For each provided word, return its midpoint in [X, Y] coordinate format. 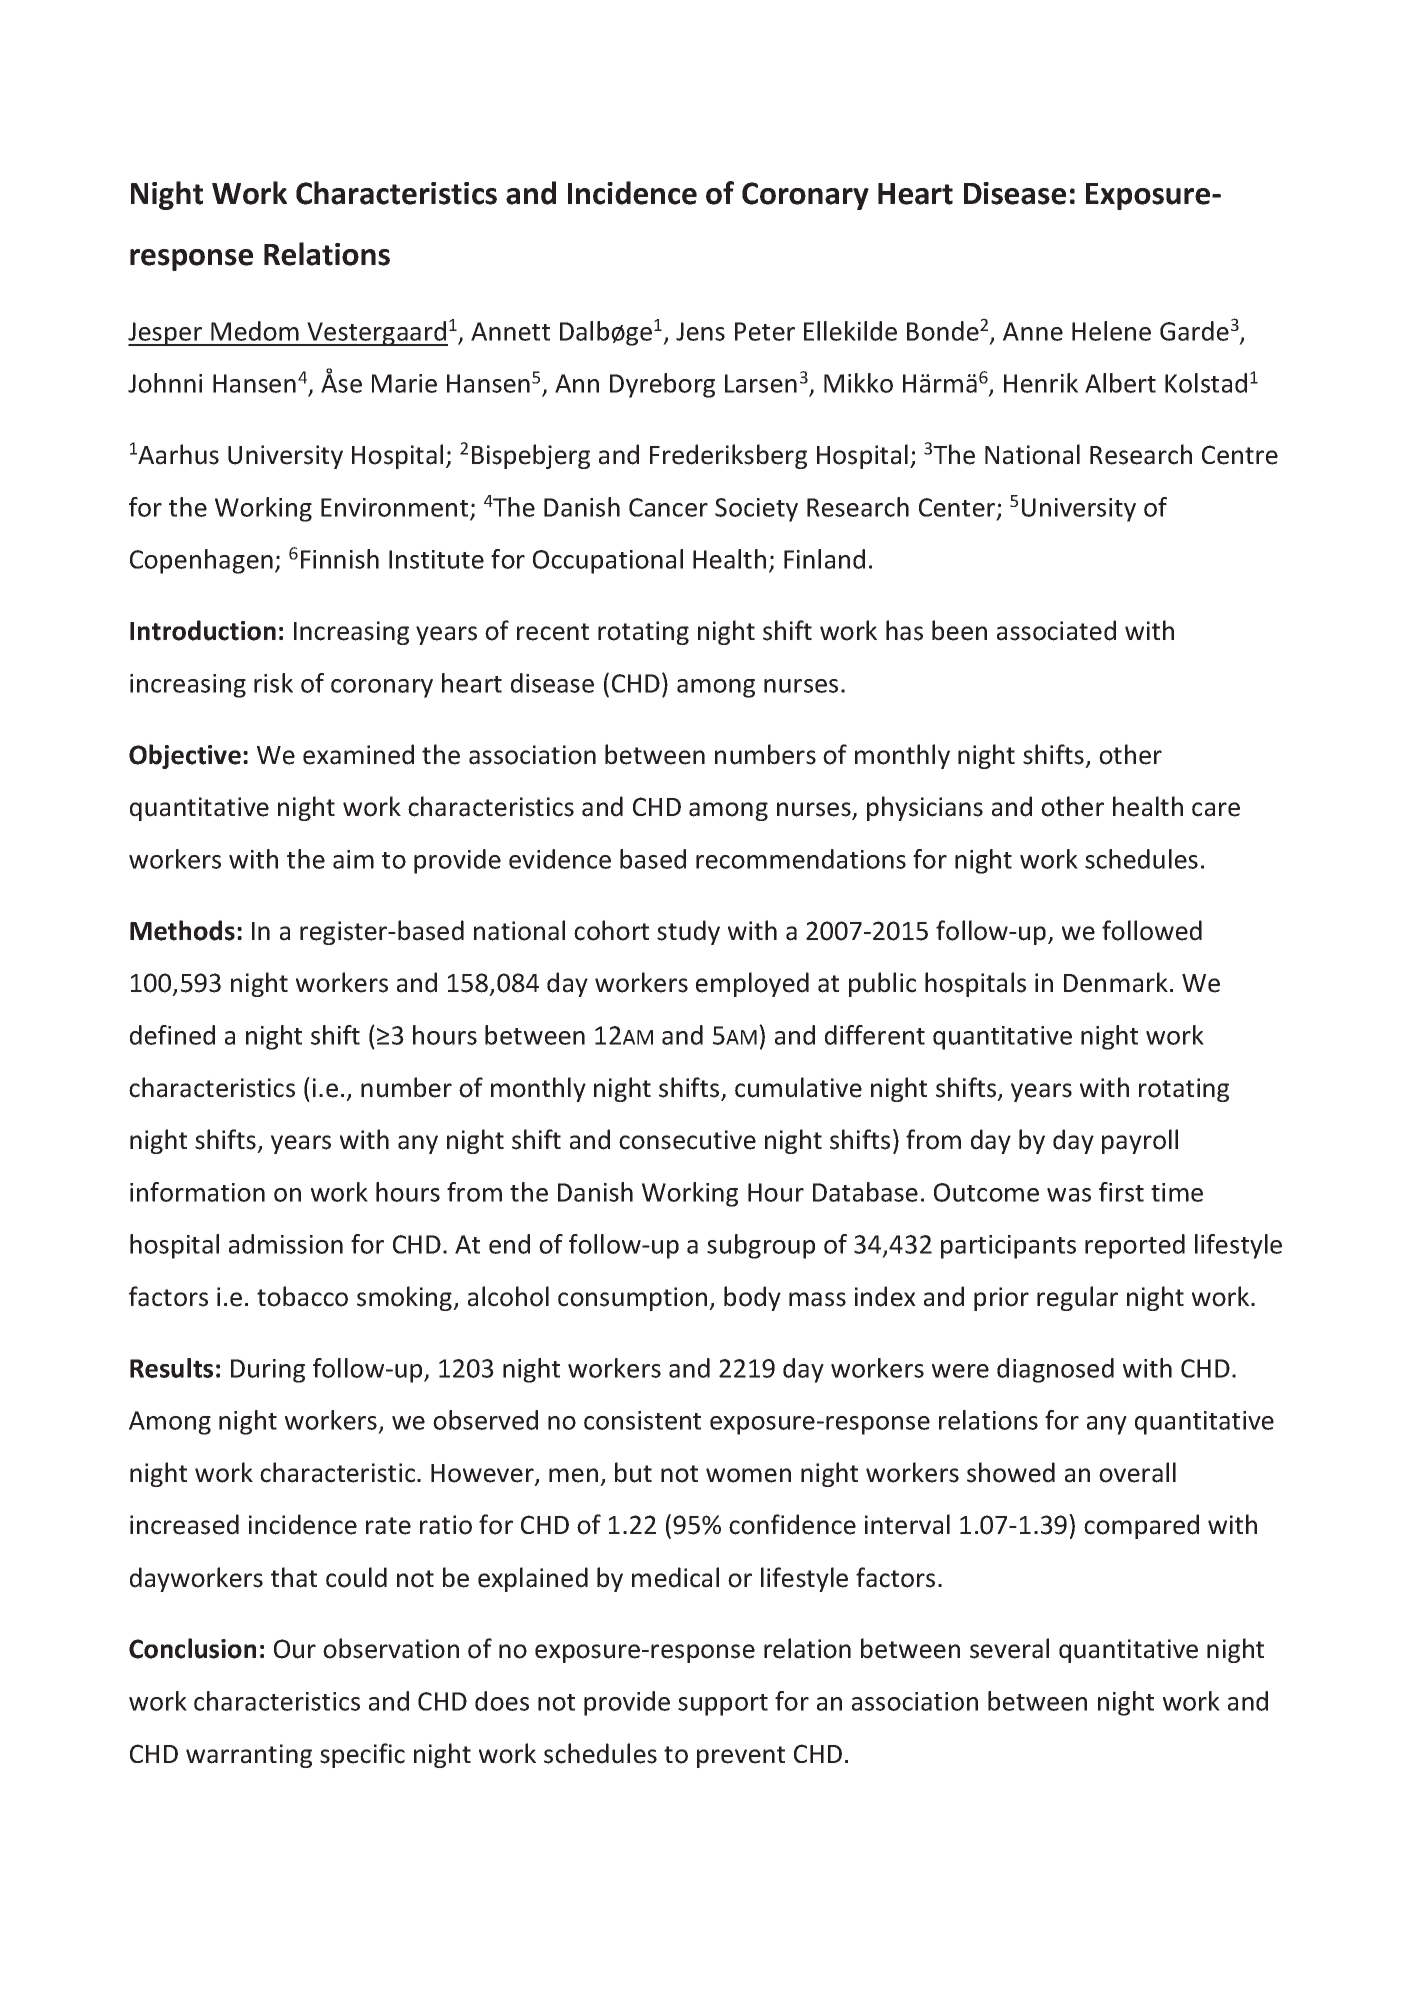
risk [273, 683]
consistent [642, 1420]
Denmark [1116, 982]
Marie [404, 383]
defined [172, 1035]
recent [553, 632]
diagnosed [1055, 1370]
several [1009, 1648]
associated [1056, 630]
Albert [1120, 383]
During [268, 1371]
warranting [249, 1756]
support [723, 1705]
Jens [700, 331]
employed [752, 984]
